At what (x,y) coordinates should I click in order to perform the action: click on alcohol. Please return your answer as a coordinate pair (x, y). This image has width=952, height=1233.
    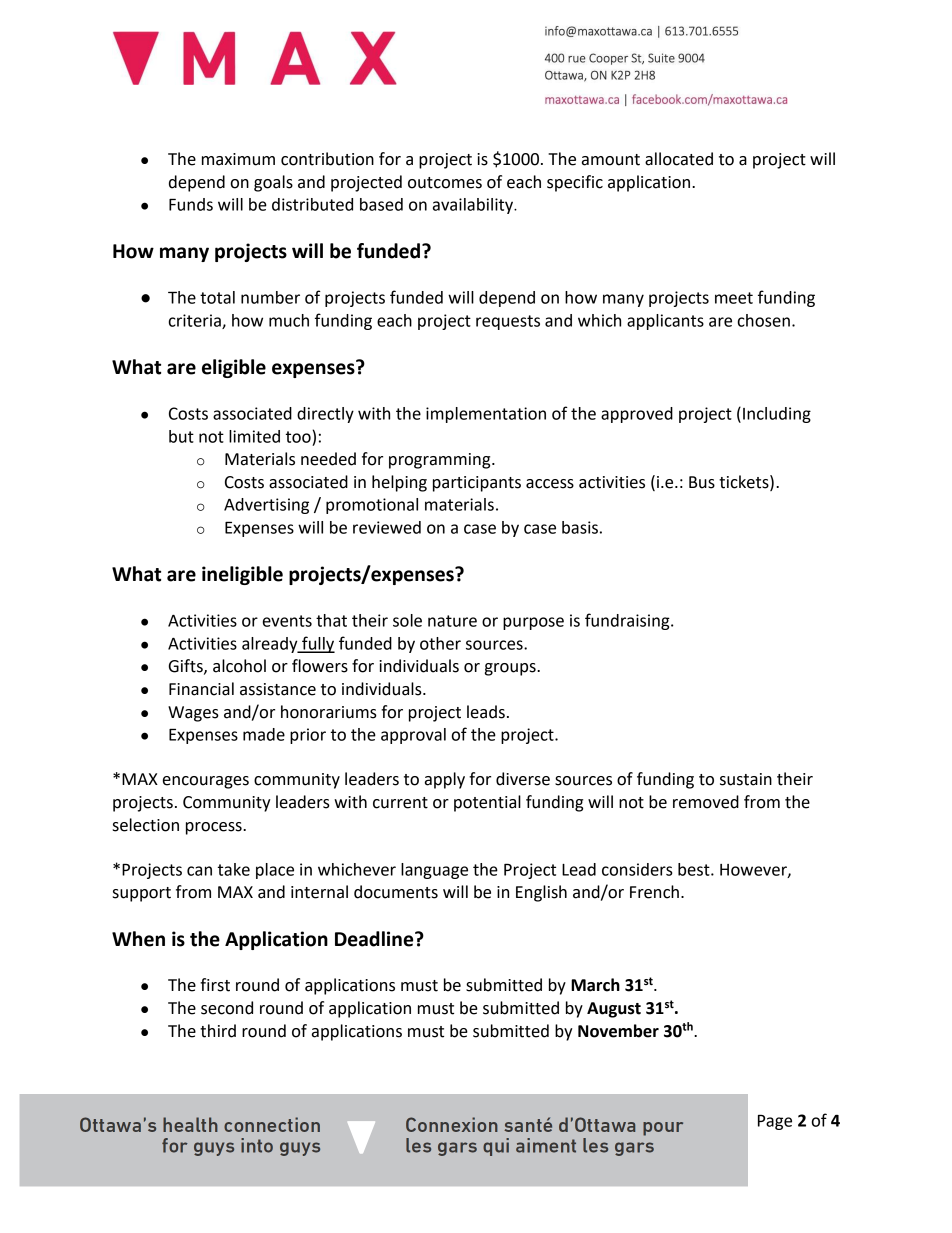
    Looking at the image, I should click on (239, 666).
